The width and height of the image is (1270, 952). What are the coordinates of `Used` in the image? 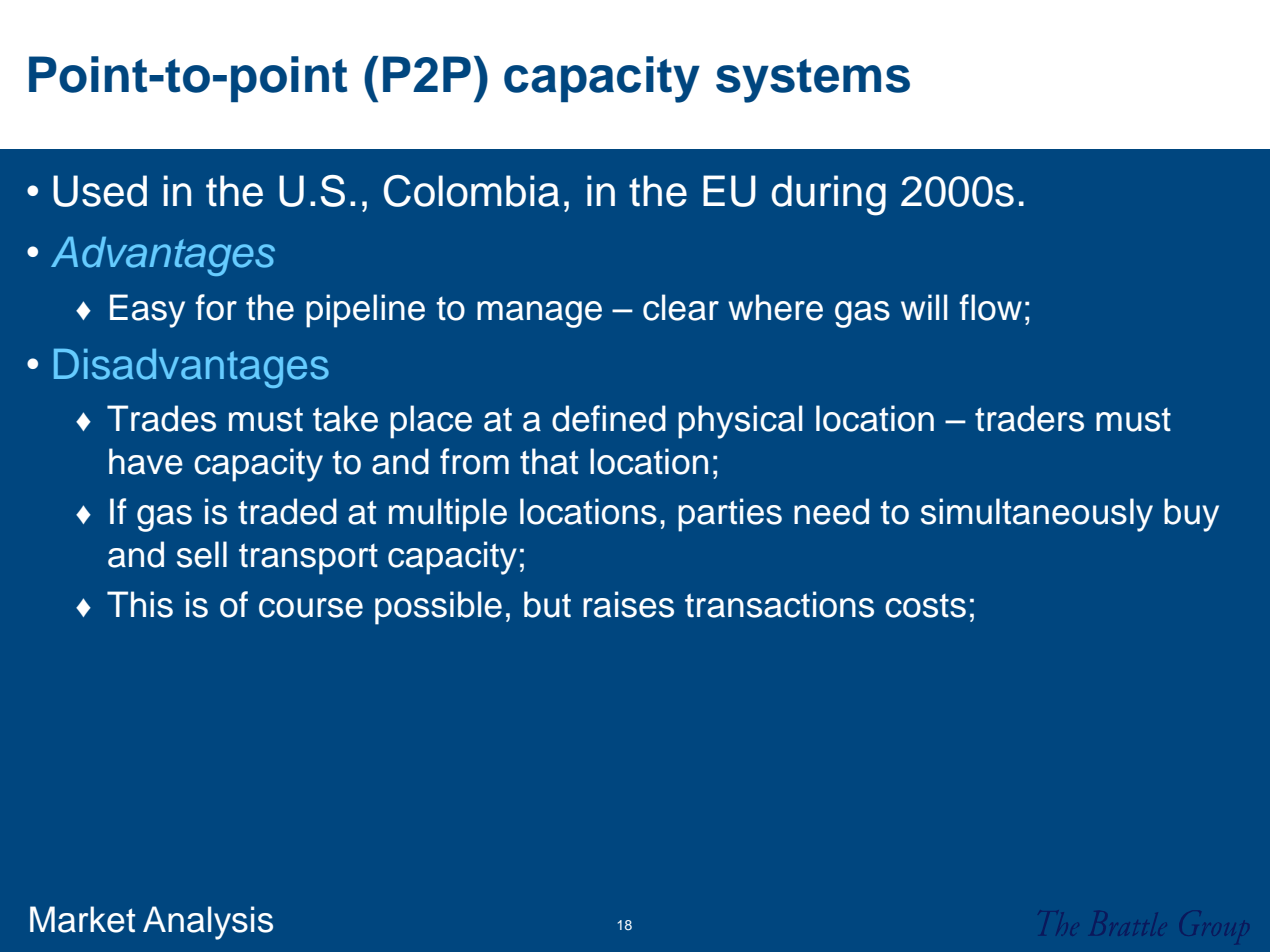 It's located at (100, 191).
